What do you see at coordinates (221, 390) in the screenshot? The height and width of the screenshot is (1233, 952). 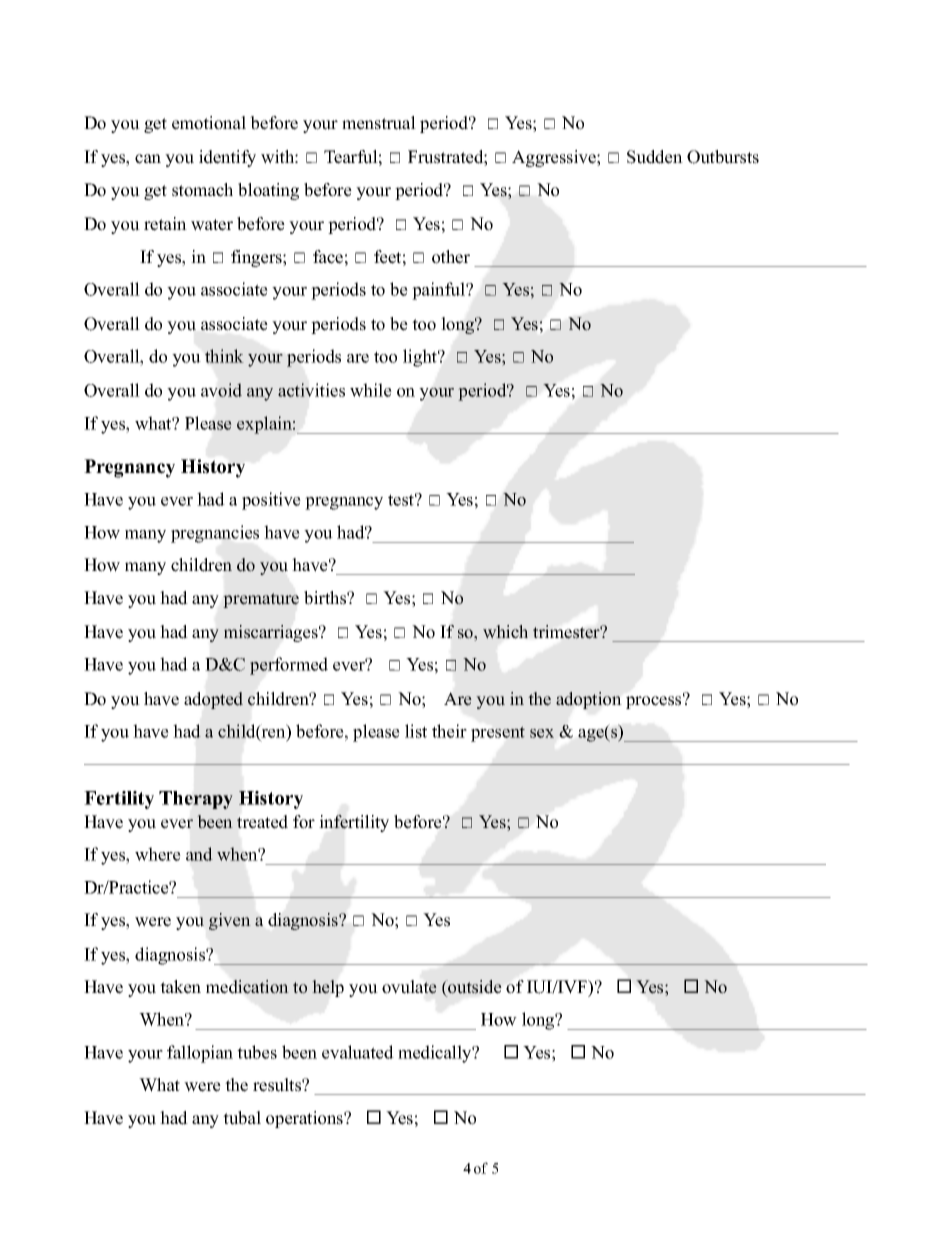 I see `avoid` at bounding box center [221, 390].
